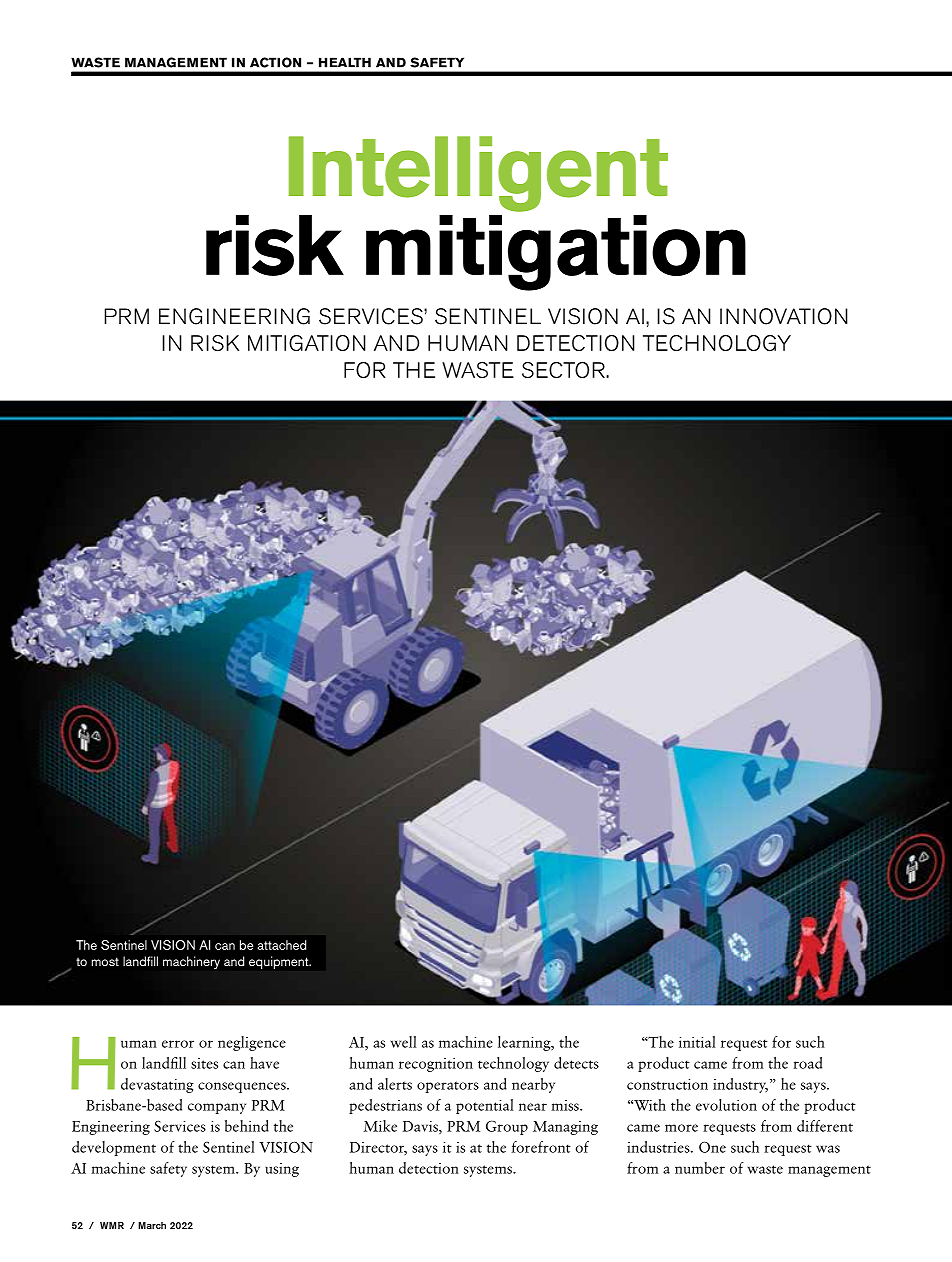  What do you see at coordinates (281, 945) in the screenshot?
I see `attached` at bounding box center [281, 945].
